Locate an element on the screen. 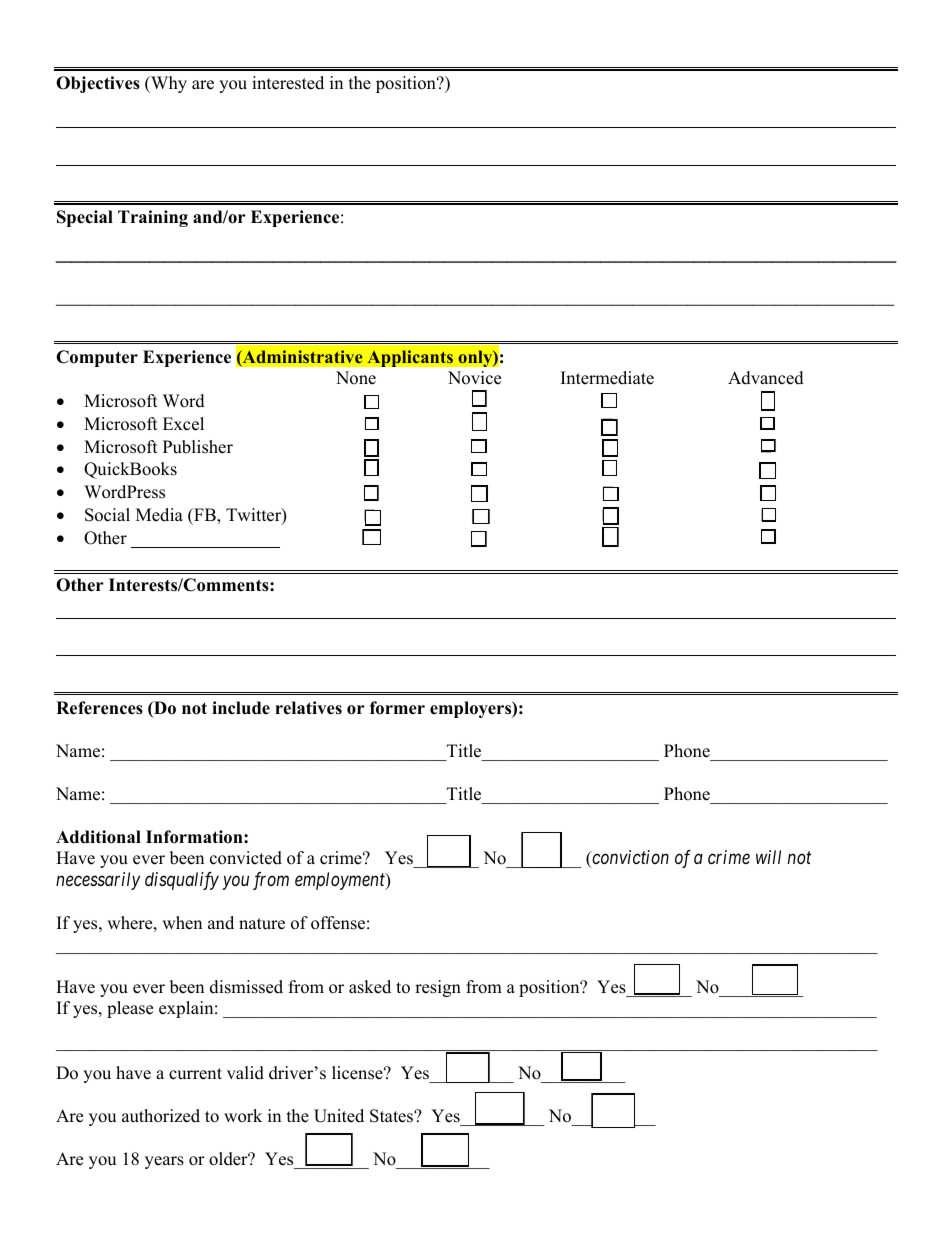 This screenshot has width=952, height=1233. Computer is located at coordinates (97, 358).
